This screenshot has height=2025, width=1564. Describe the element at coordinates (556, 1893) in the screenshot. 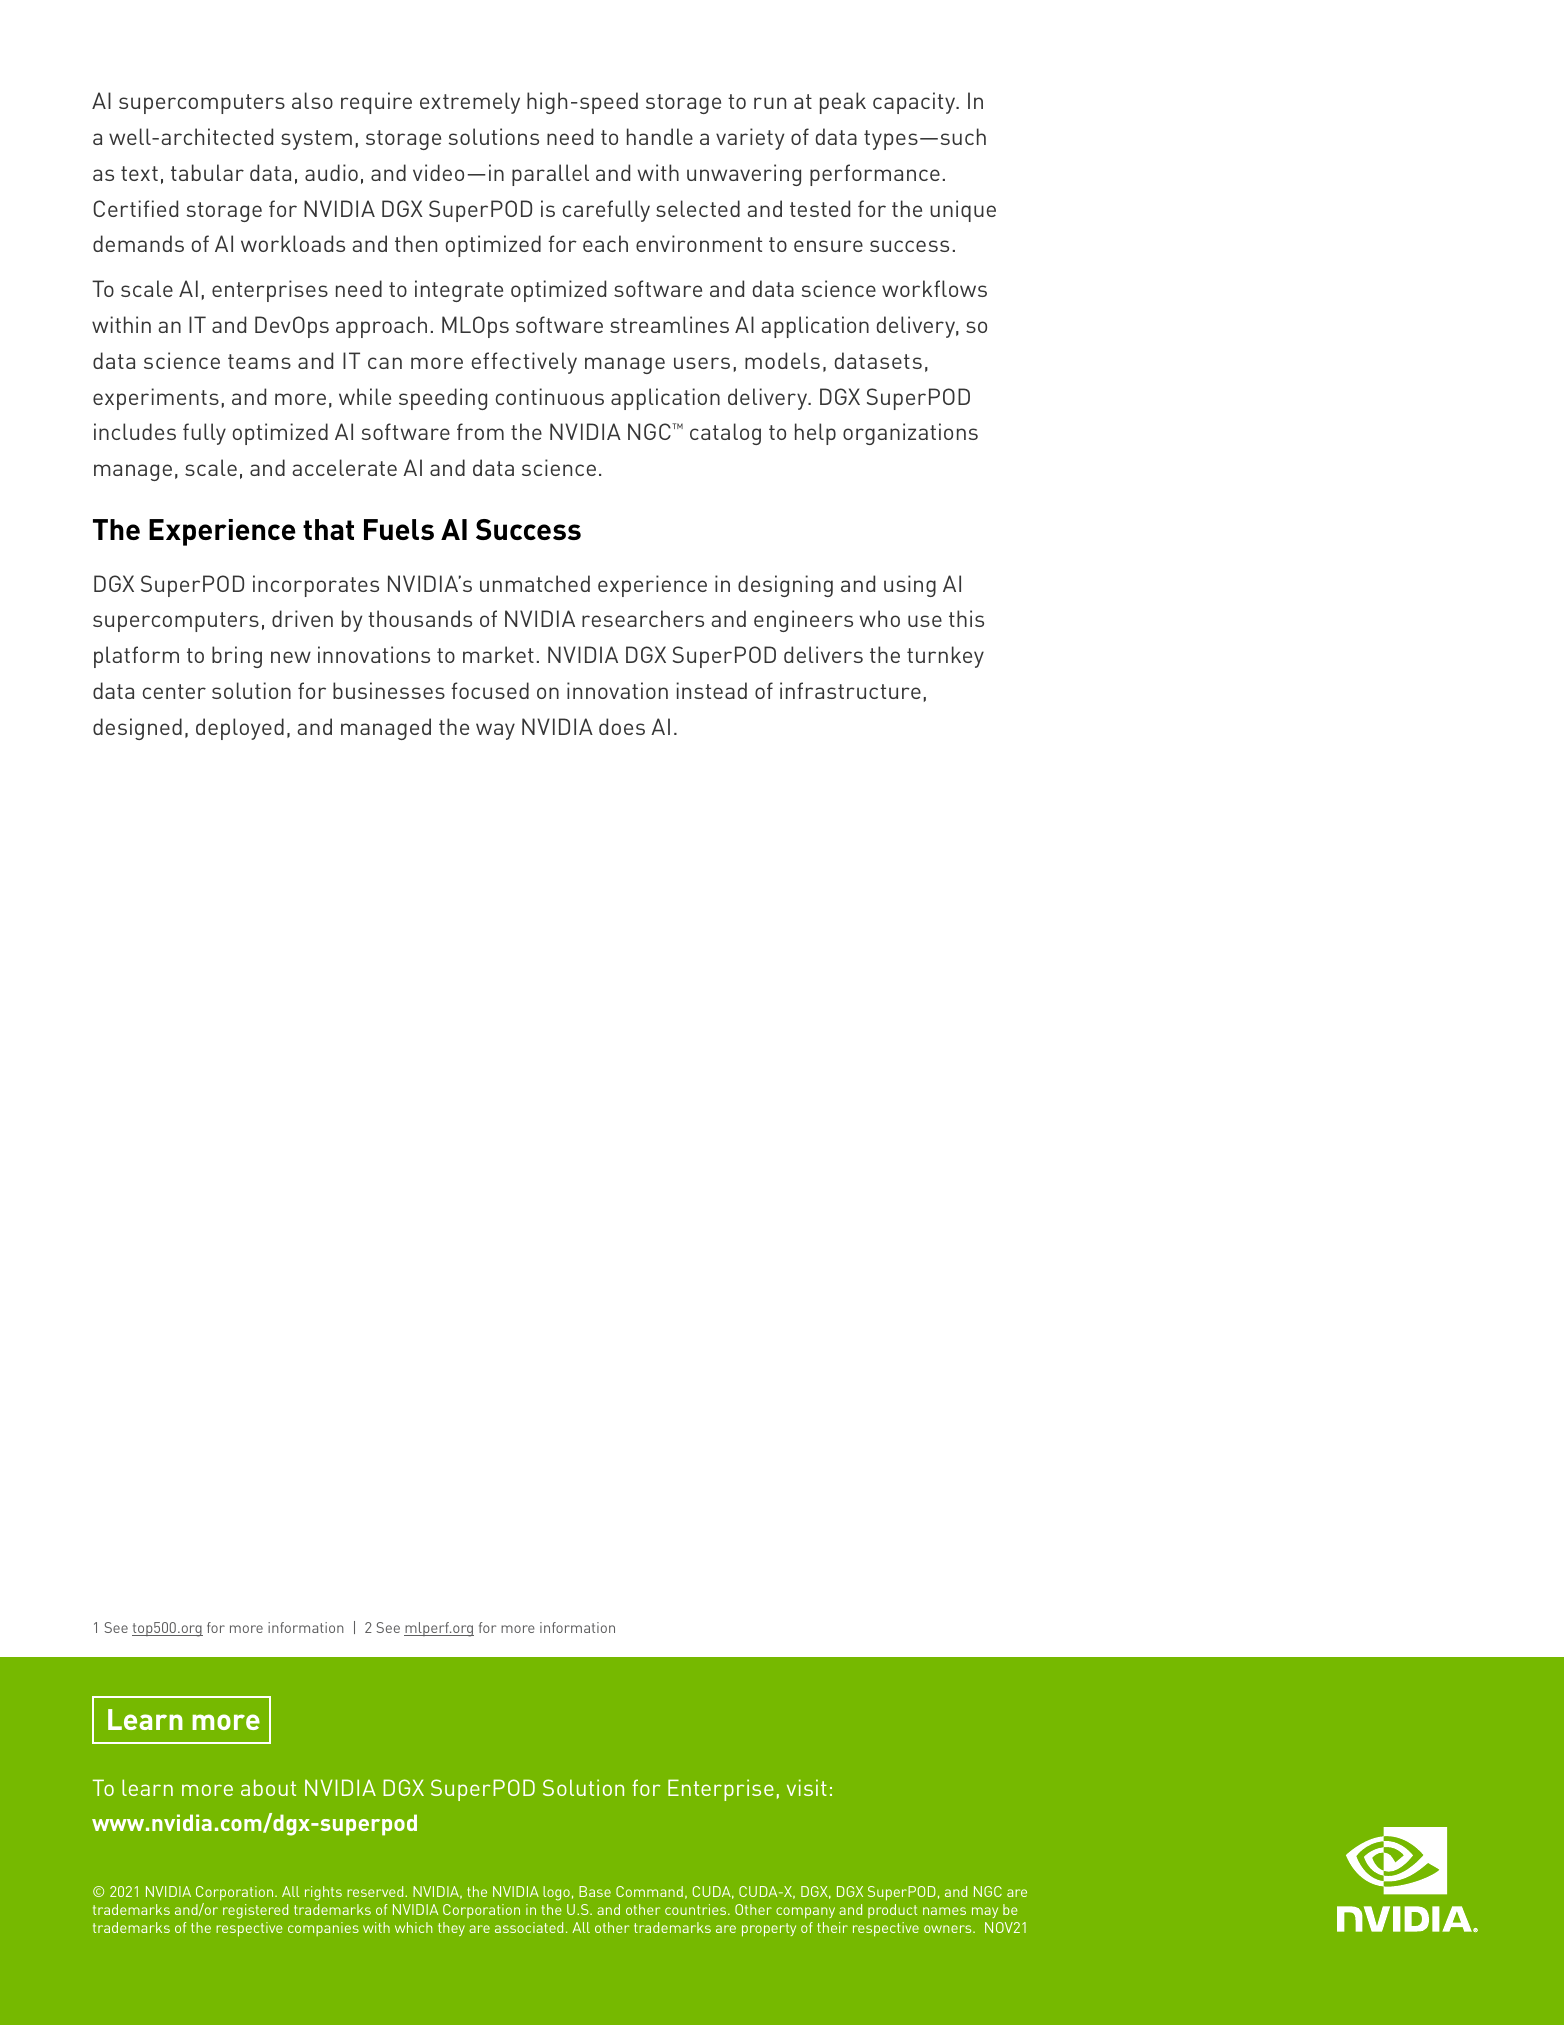

I see `logo` at that location.
